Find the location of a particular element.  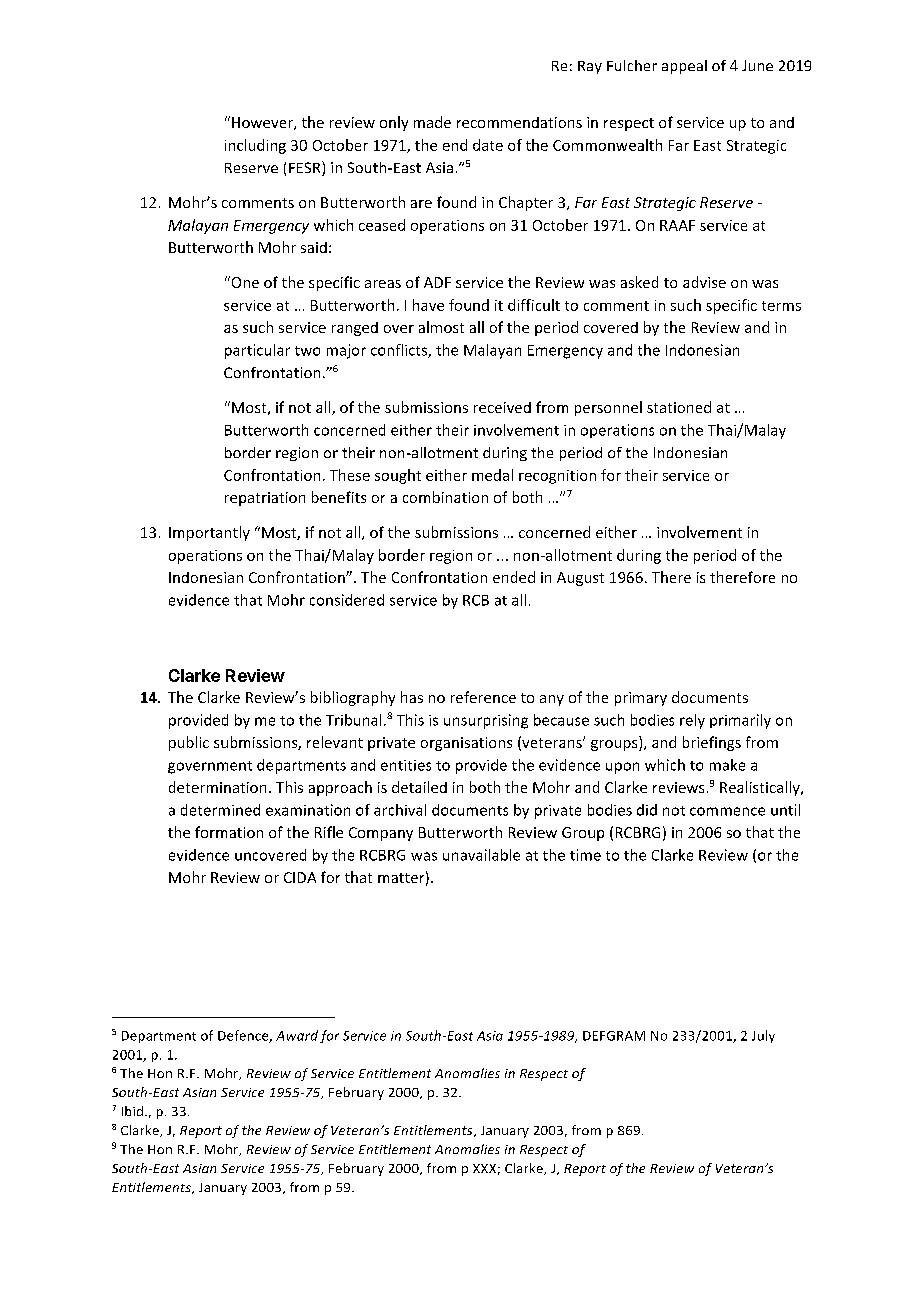

Award is located at coordinates (297, 1035).
